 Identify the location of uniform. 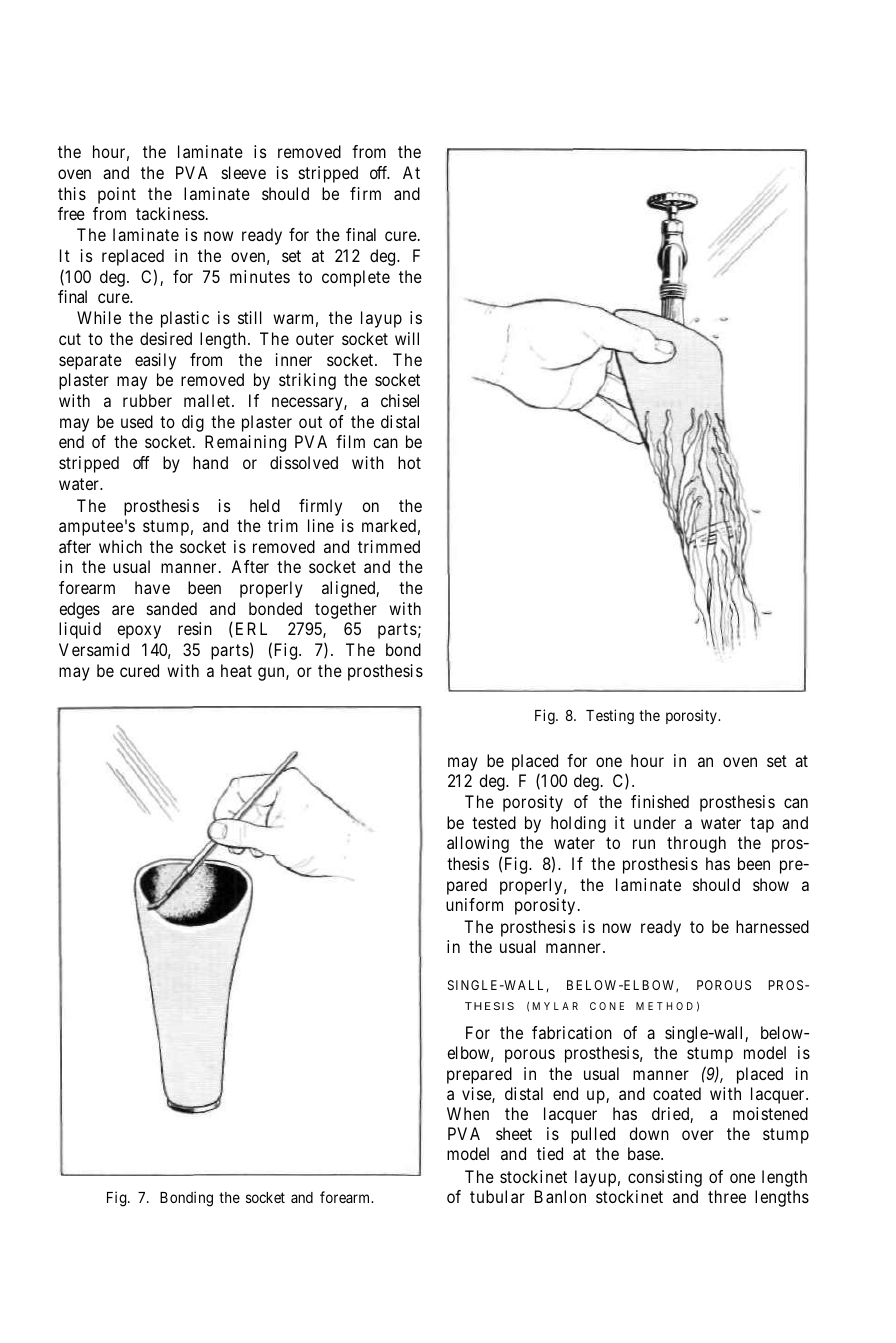
(474, 904).
